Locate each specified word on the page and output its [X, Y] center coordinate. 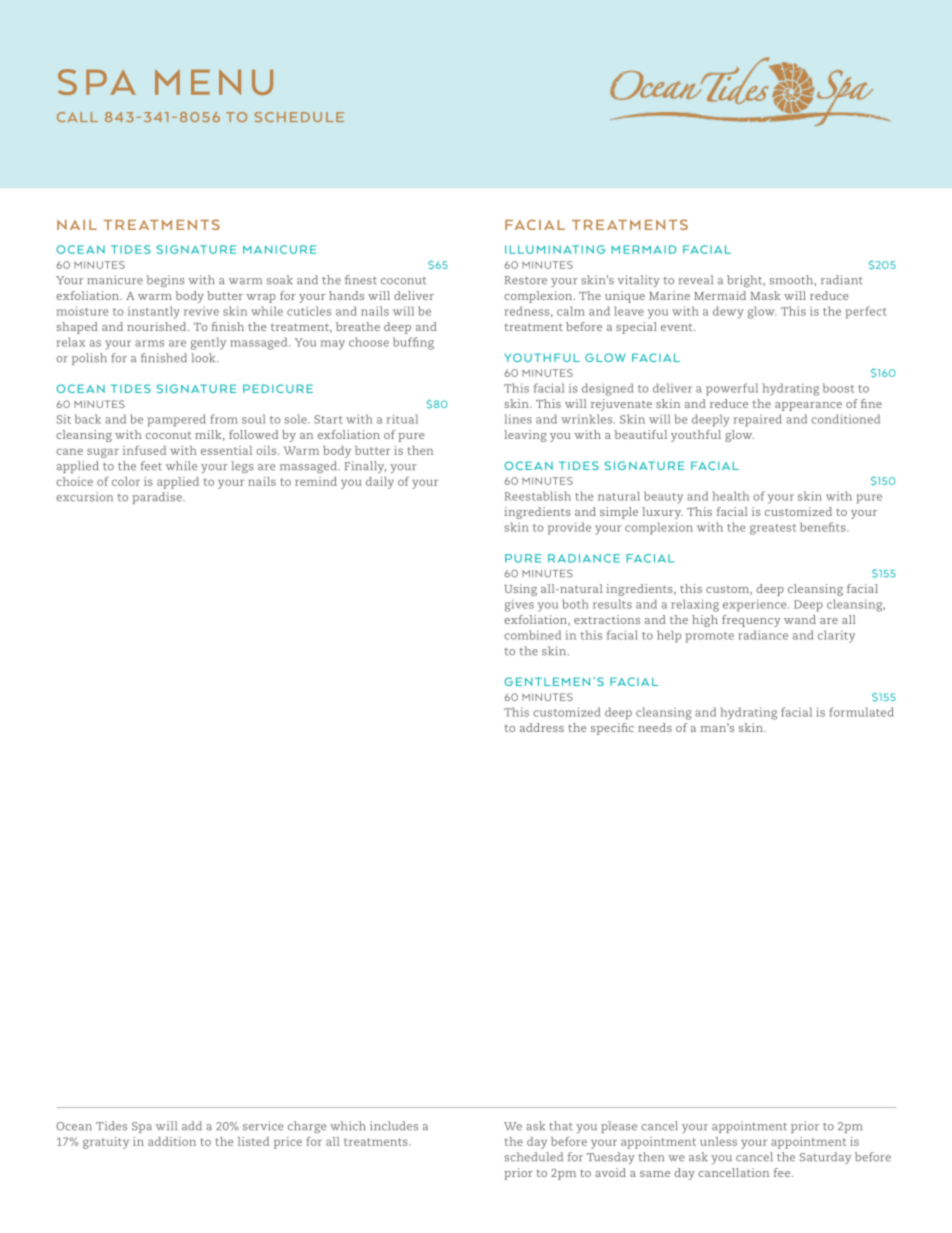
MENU [214, 82]
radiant [842, 280]
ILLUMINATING [555, 249]
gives [519, 605]
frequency [751, 621]
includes [394, 1126]
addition [172, 1141]
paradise [158, 498]
